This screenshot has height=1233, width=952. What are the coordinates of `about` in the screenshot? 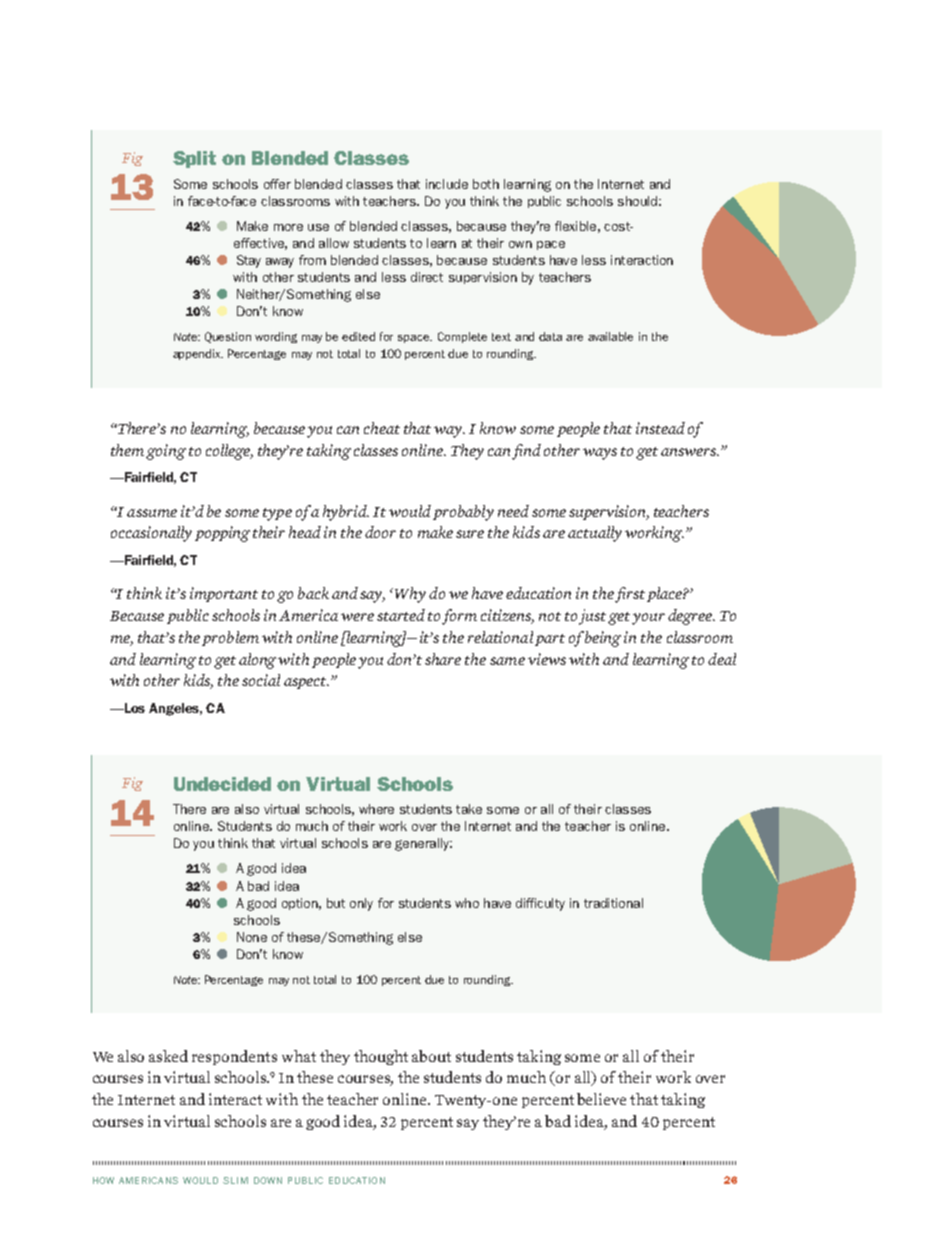 It's located at (431, 1056).
